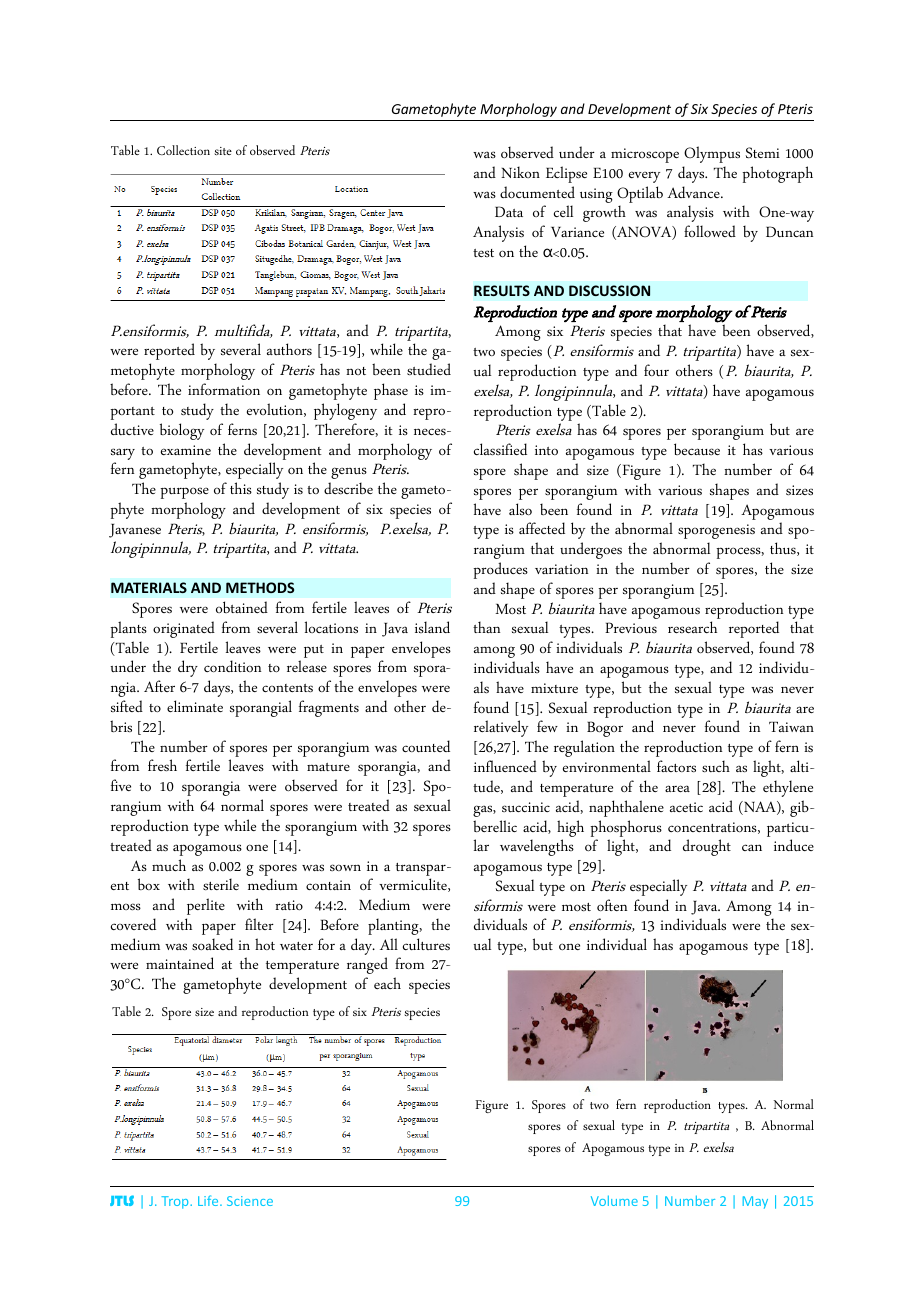 This page has width=924, height=1308. I want to click on Collection, so click(183, 150).
